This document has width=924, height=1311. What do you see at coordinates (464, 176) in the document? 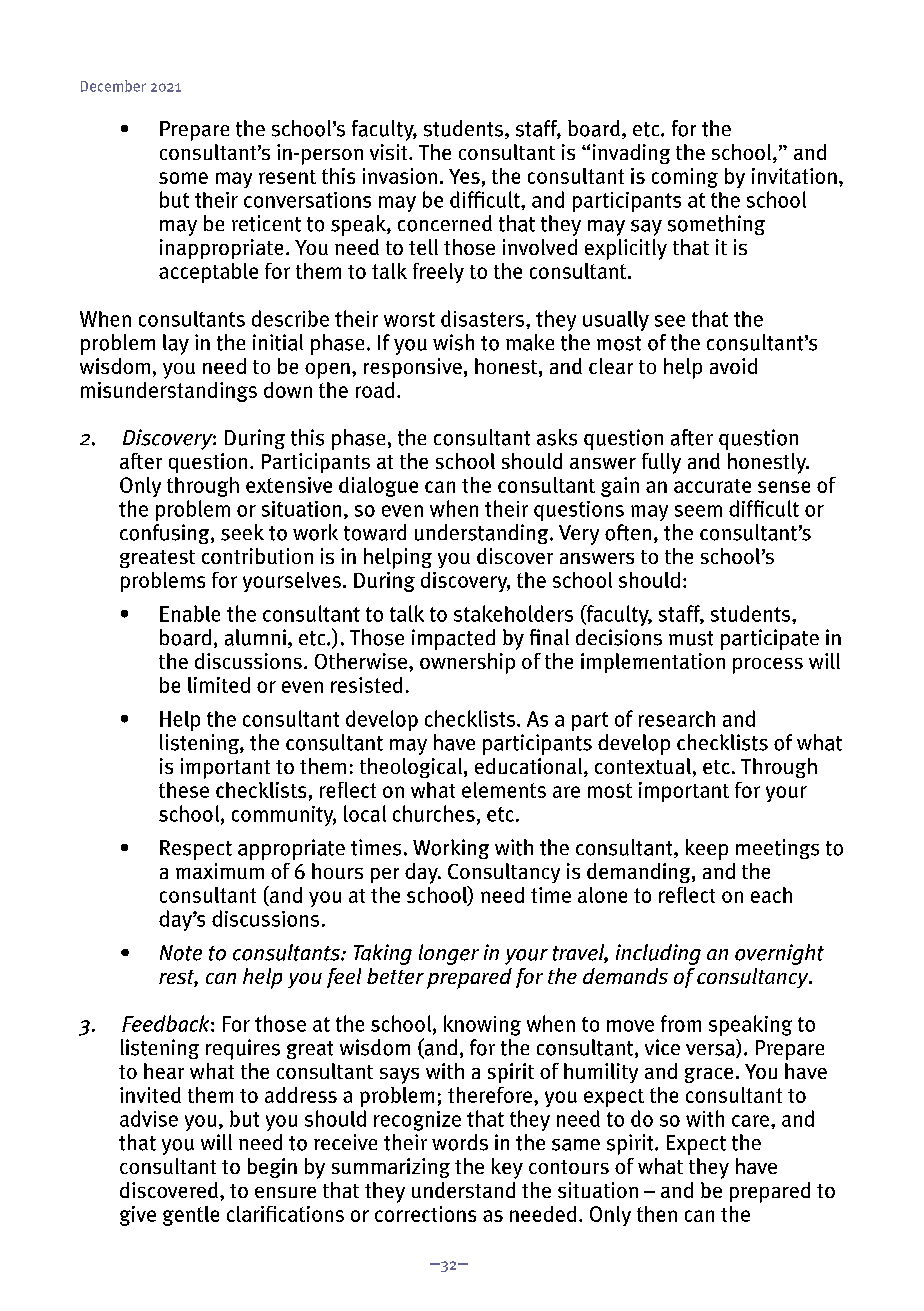
I see `Yes` at bounding box center [464, 176].
